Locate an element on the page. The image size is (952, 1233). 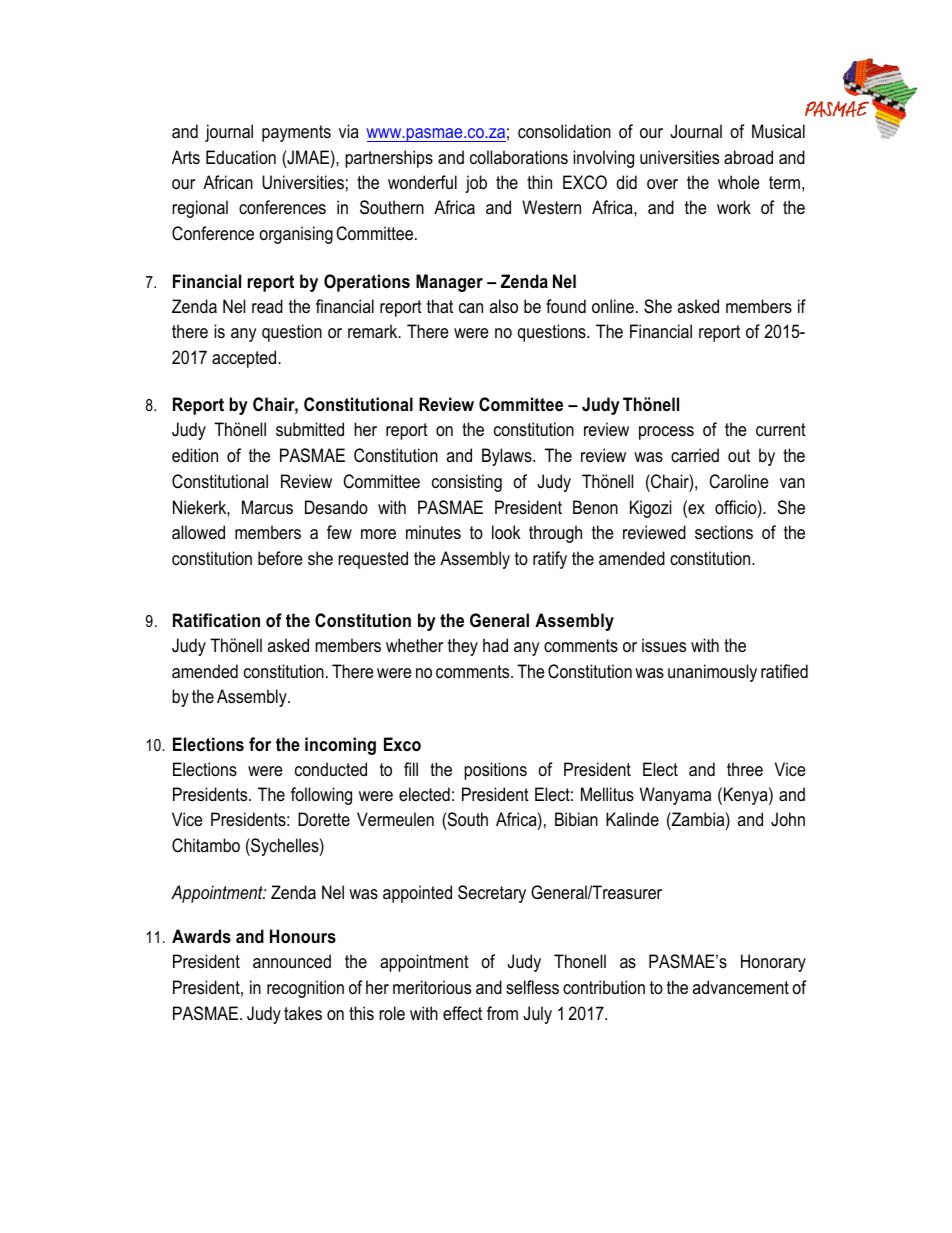
from is located at coordinates (502, 1013).
